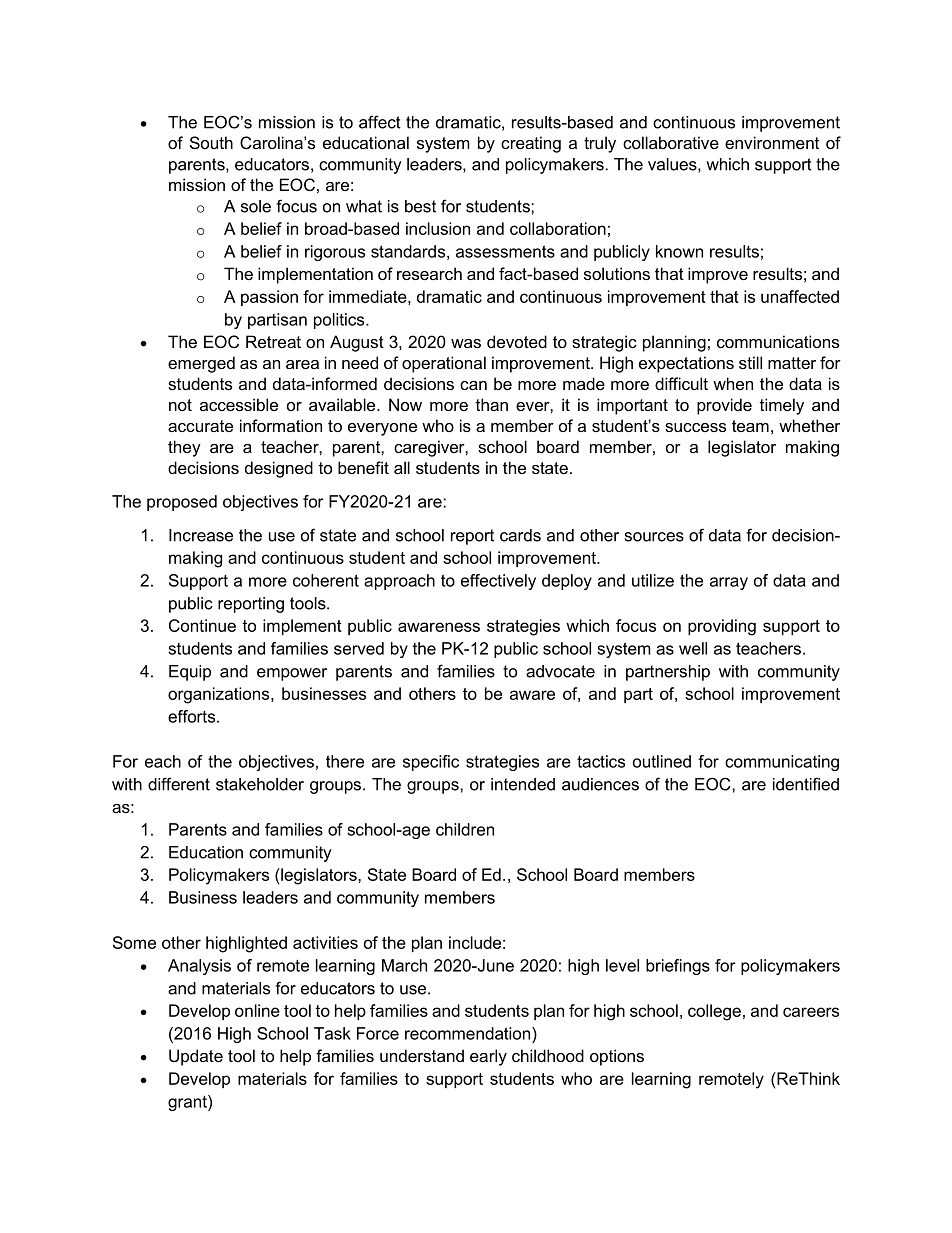 The image size is (952, 1233). Describe the element at coordinates (196, 1057) in the document. I see `Update` at that location.
